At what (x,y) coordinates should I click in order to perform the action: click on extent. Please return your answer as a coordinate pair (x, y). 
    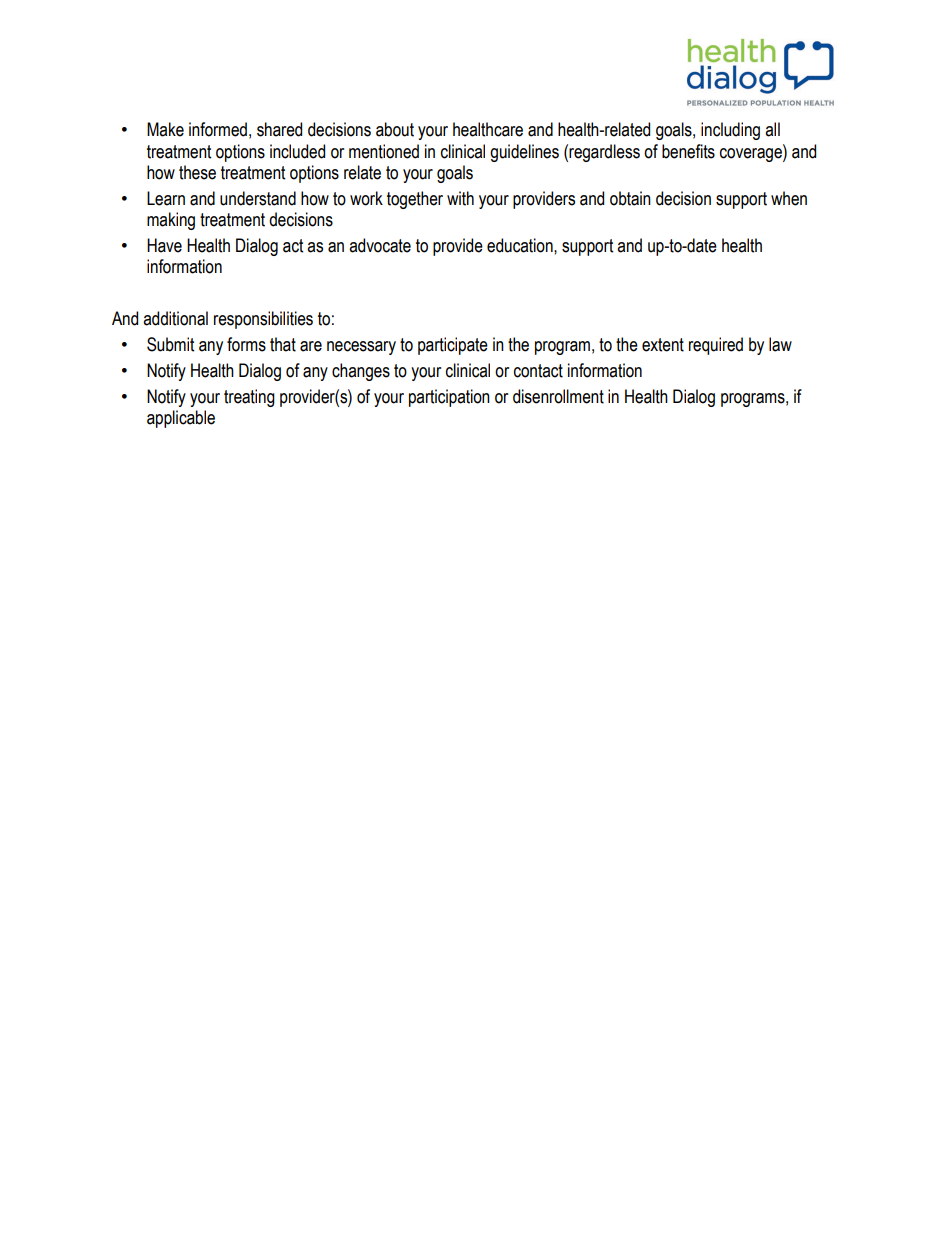
    Looking at the image, I should click on (663, 345).
